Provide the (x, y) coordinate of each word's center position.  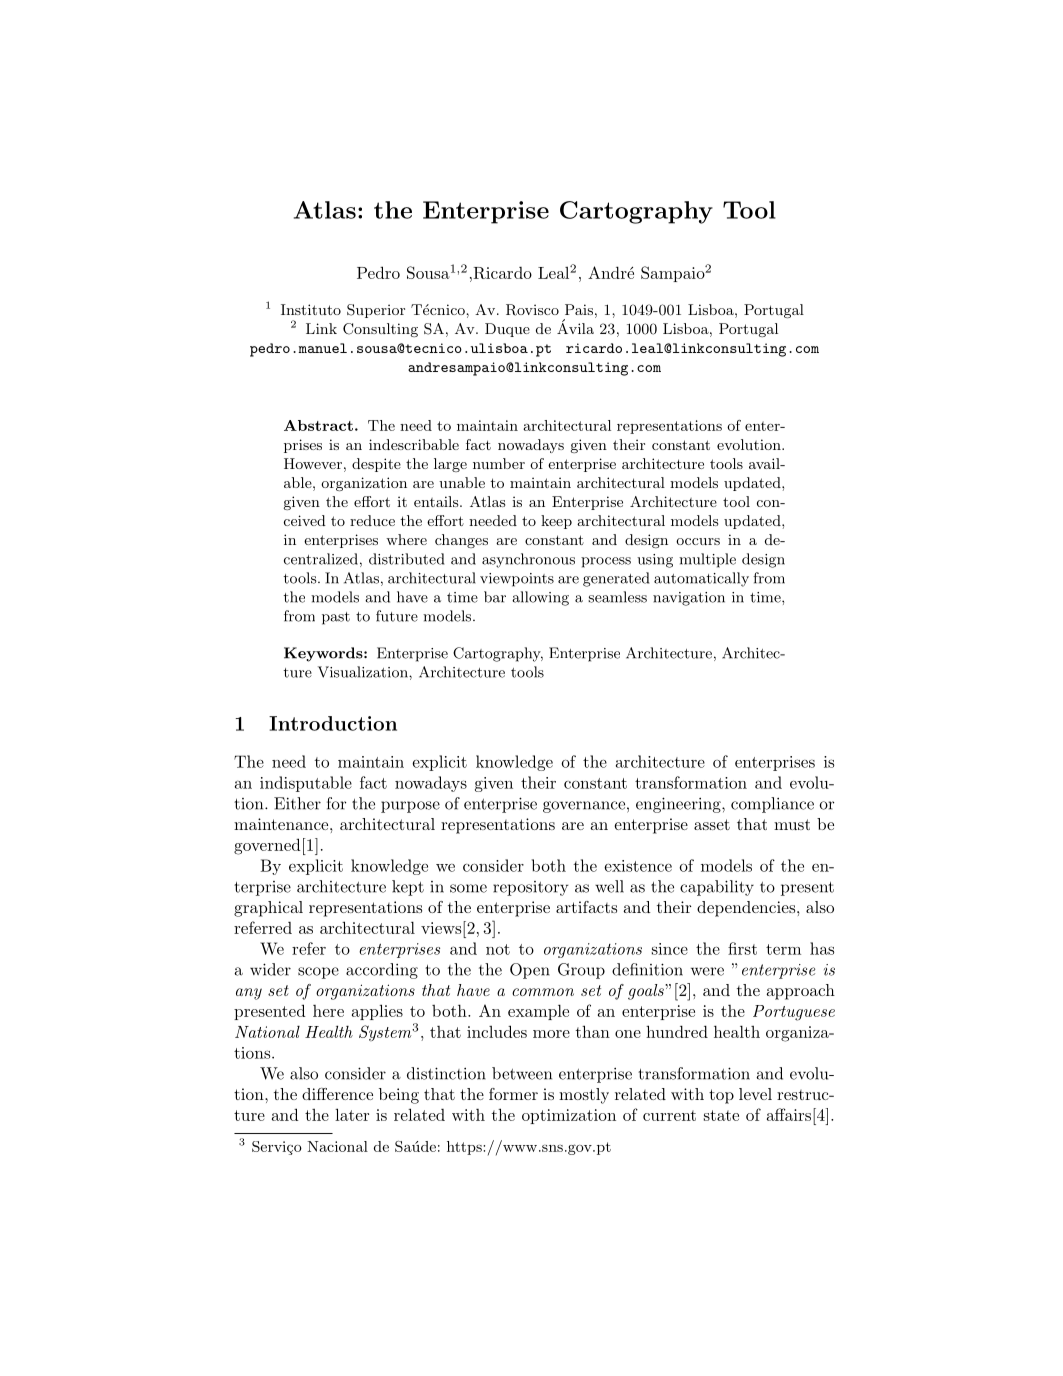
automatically (701, 579)
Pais (579, 309)
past (336, 618)
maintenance (282, 824)
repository (531, 888)
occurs (698, 541)
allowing (540, 598)
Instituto (311, 309)
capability (717, 888)
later (352, 1114)
